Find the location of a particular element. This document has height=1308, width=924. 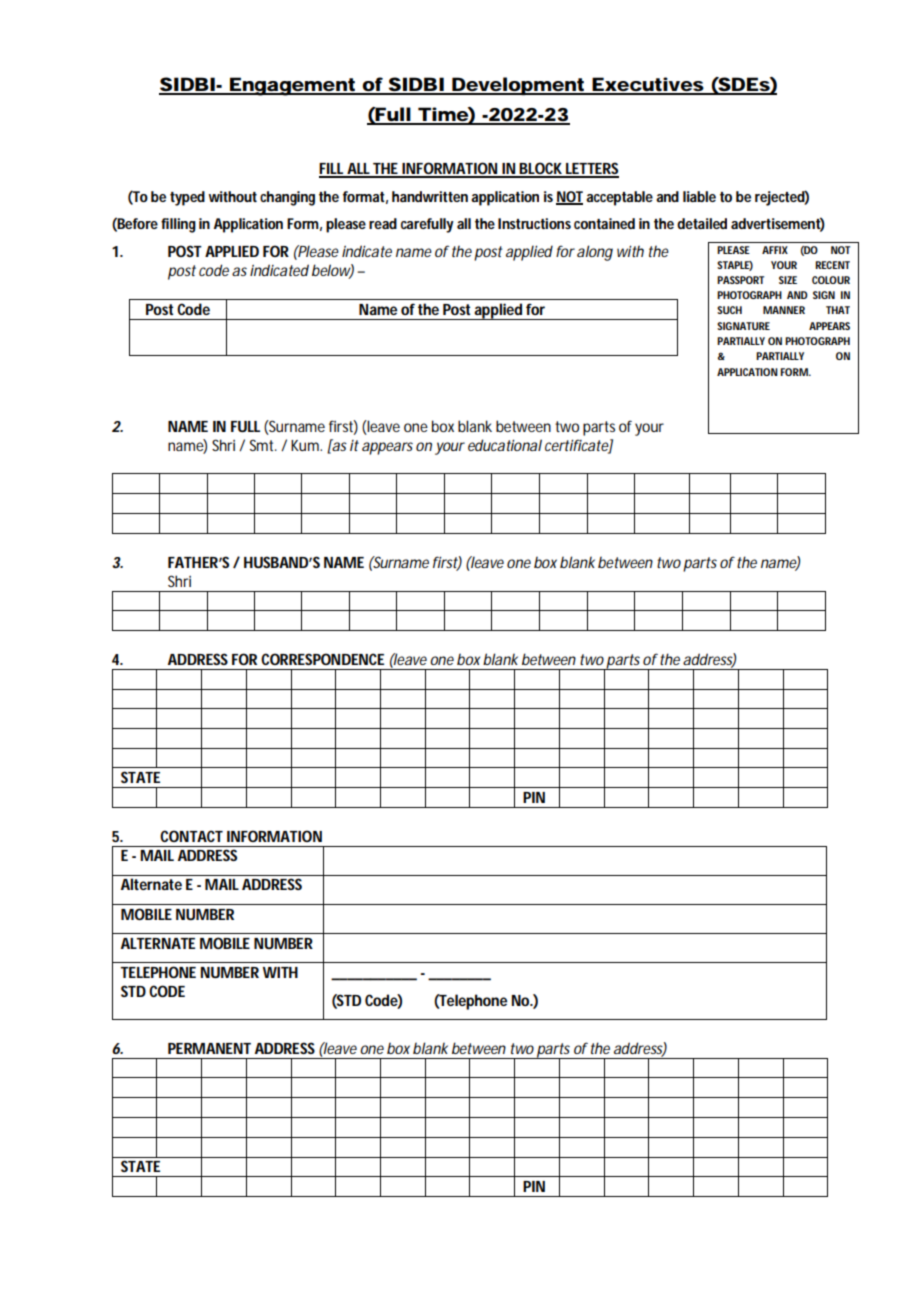

THAT is located at coordinates (838, 310).
